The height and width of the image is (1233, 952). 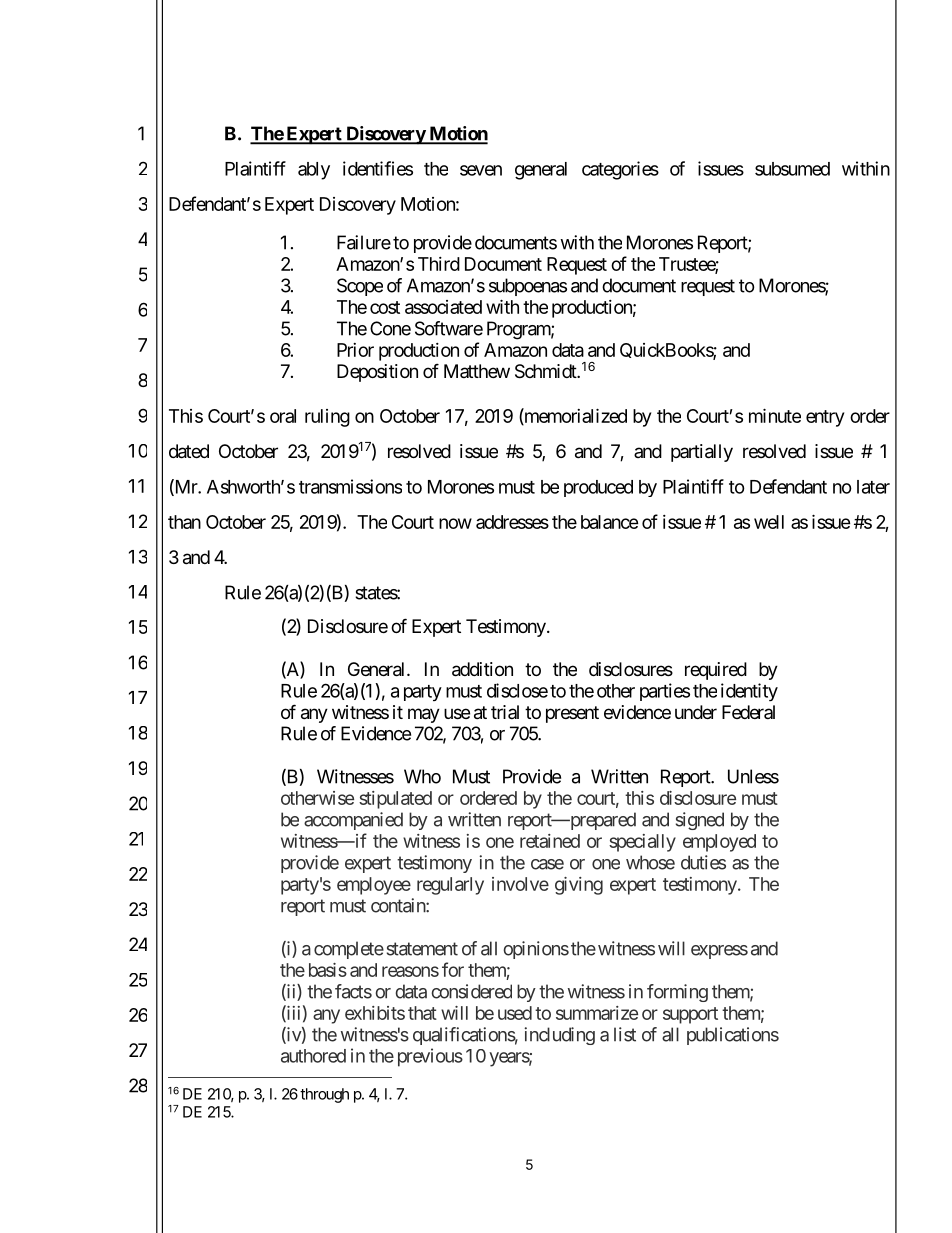 I want to click on seven, so click(x=481, y=170).
